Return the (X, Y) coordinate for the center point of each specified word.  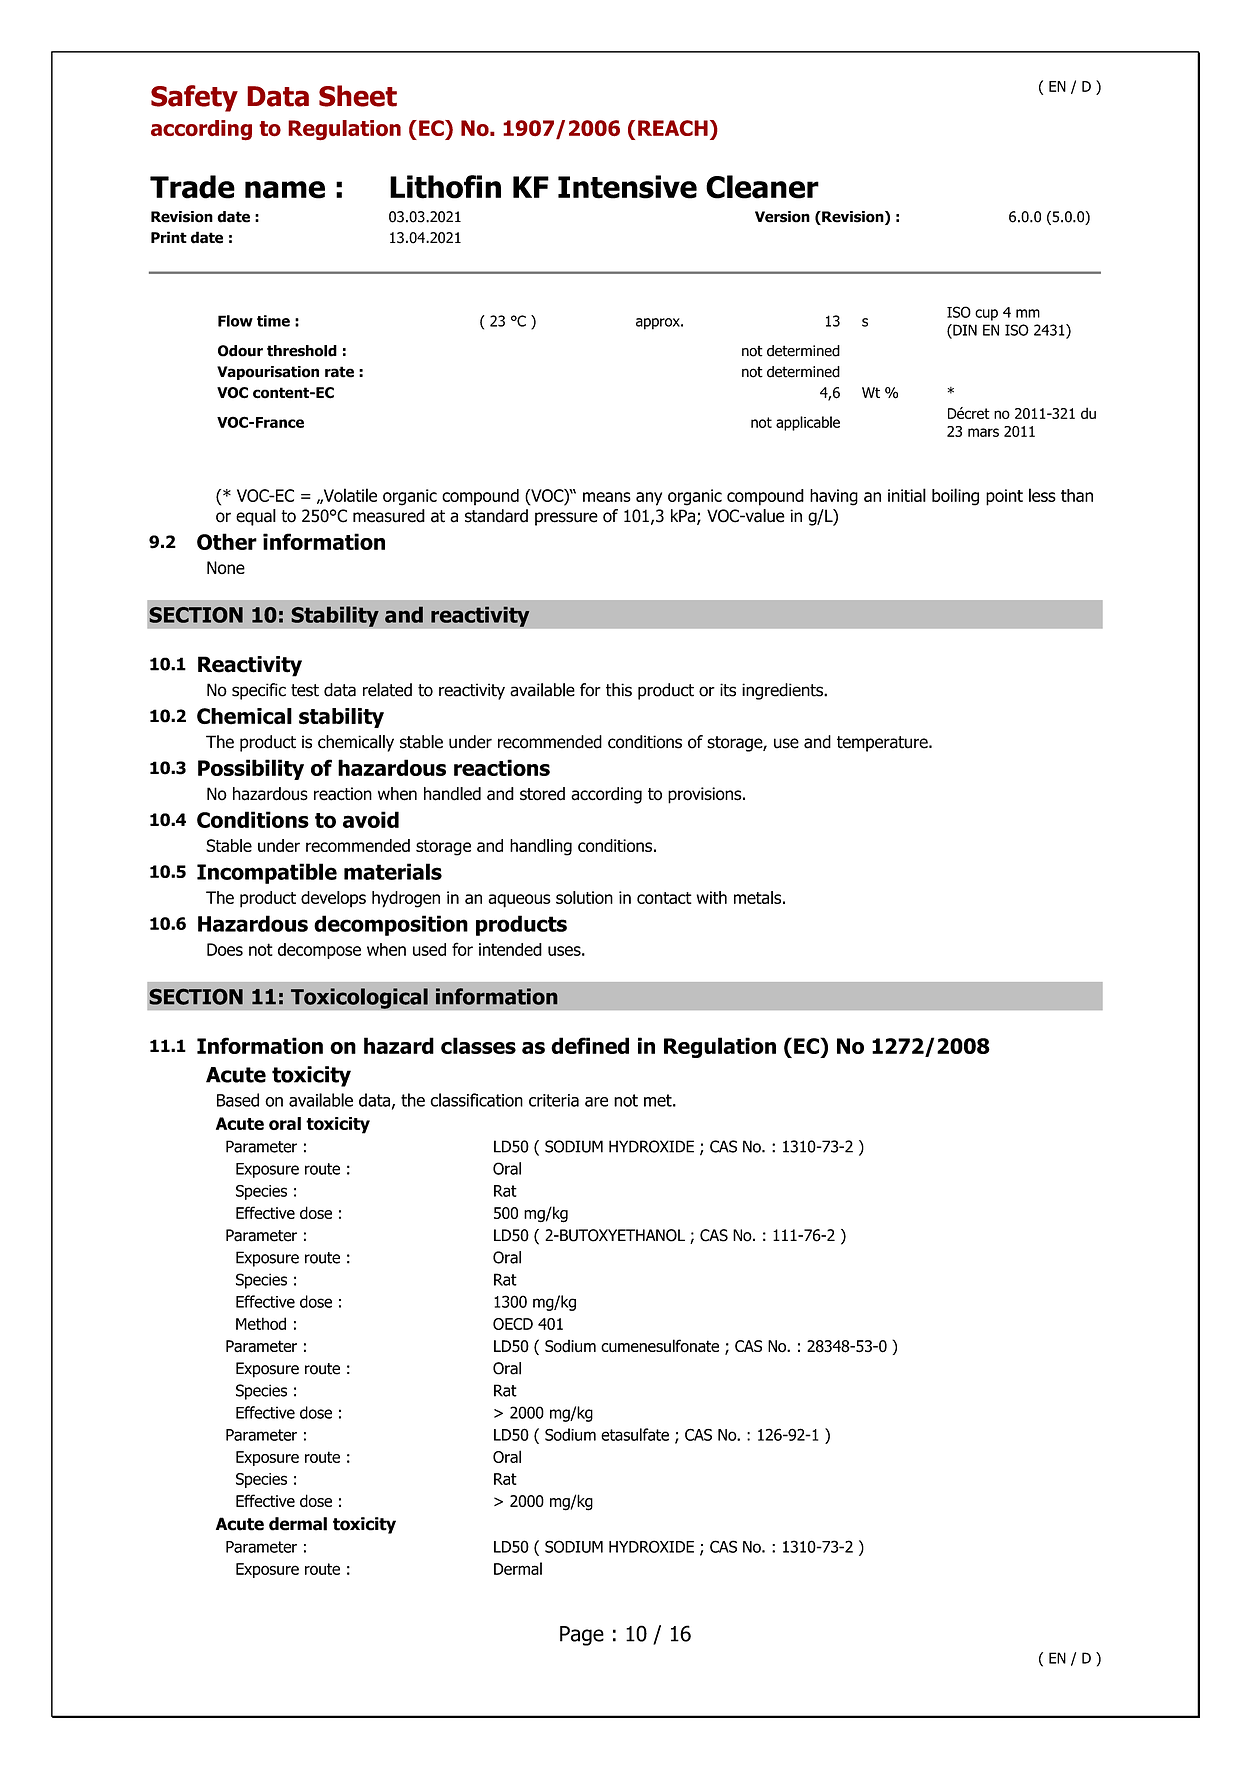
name (285, 190)
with (711, 897)
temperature (883, 744)
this (619, 690)
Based (238, 1100)
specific (259, 691)
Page (582, 1636)
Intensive (627, 187)
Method (261, 1323)
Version (782, 217)
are (596, 1102)
